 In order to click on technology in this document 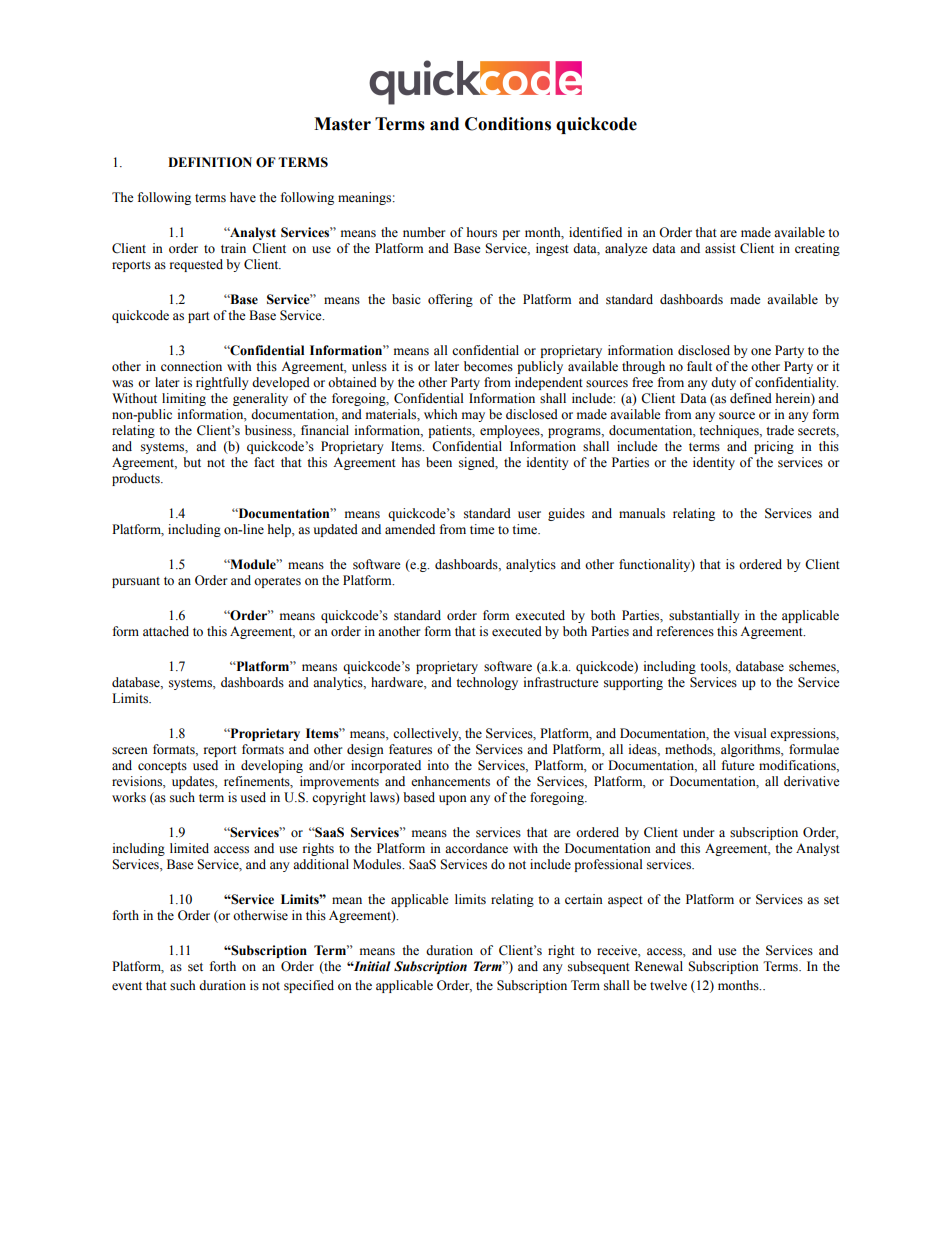, I will do `click(487, 683)`.
